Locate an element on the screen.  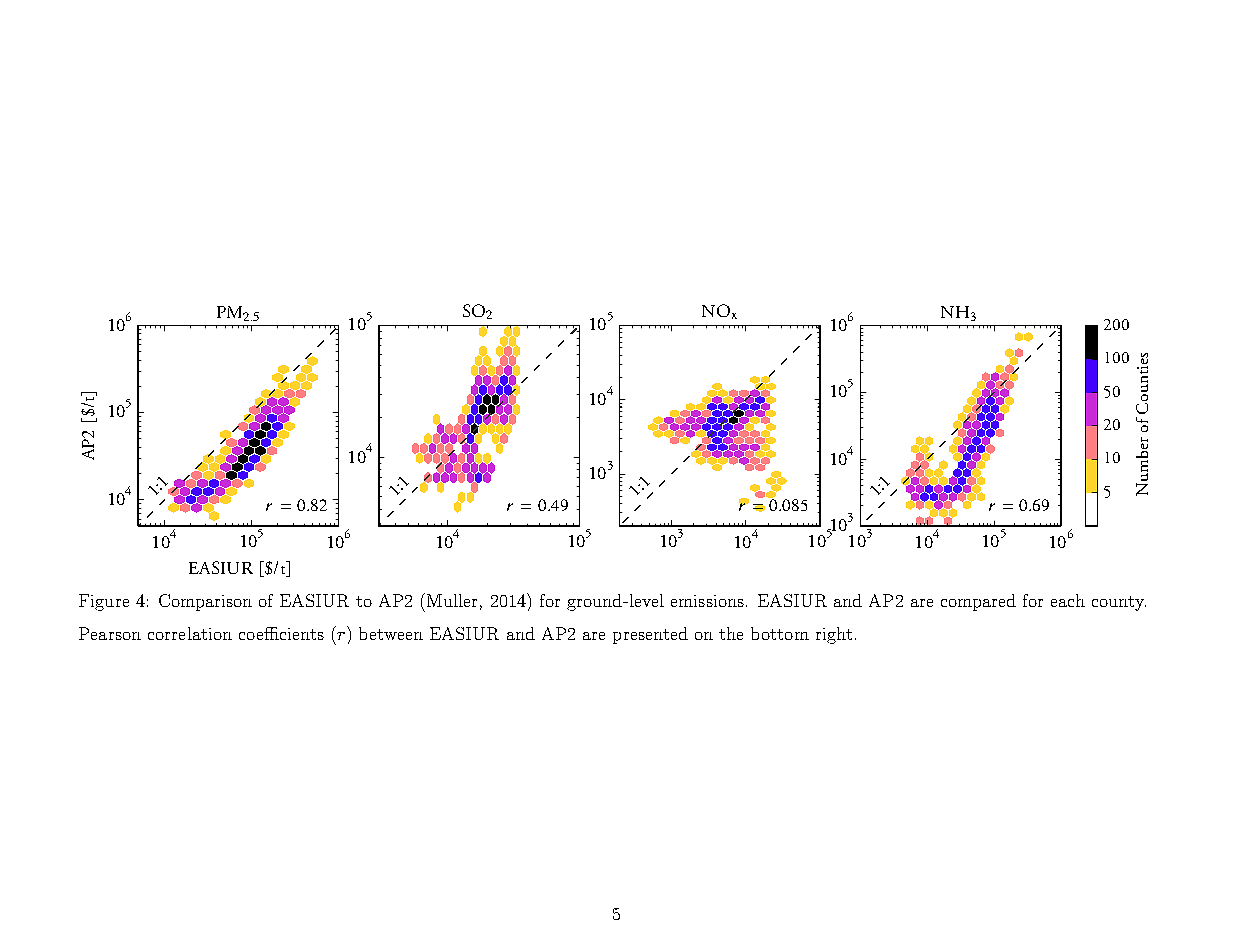
bottom is located at coordinates (780, 633).
